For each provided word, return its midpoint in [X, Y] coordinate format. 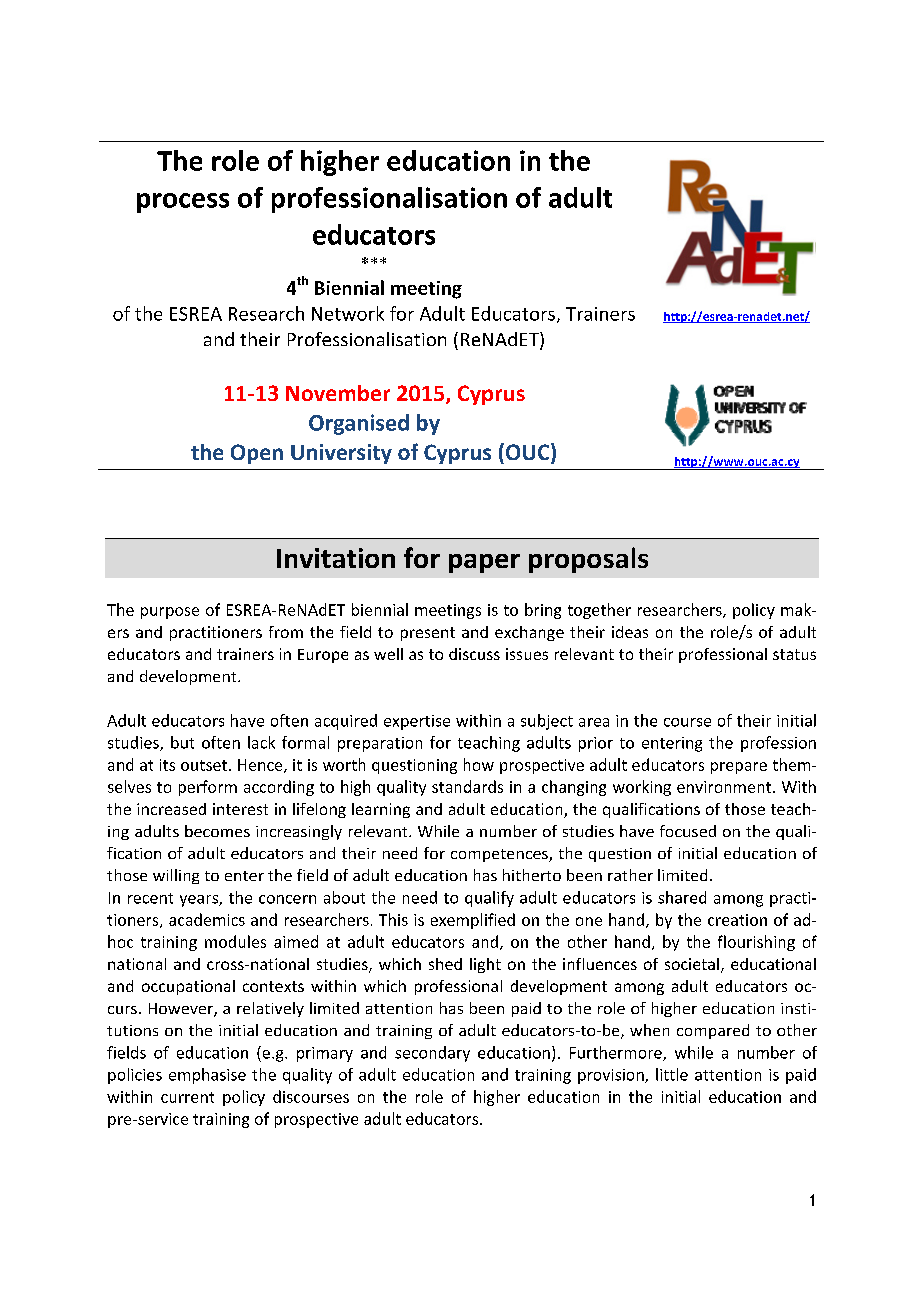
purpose [170, 613]
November [338, 393]
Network [348, 313]
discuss [474, 654]
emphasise [207, 1076]
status [794, 654]
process [183, 203]
